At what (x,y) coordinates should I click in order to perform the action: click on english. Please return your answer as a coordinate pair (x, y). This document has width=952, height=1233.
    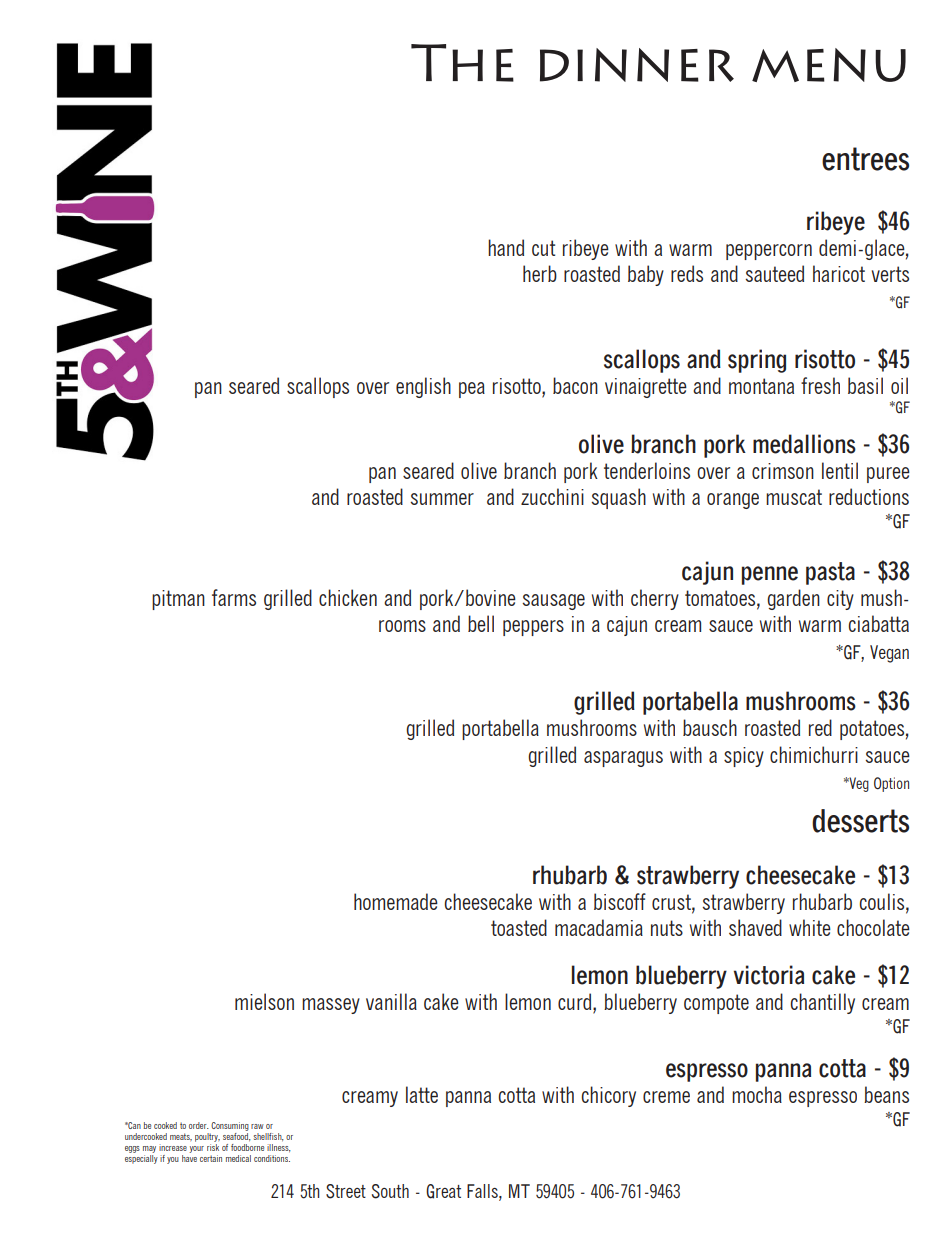
    Looking at the image, I should click on (423, 387).
